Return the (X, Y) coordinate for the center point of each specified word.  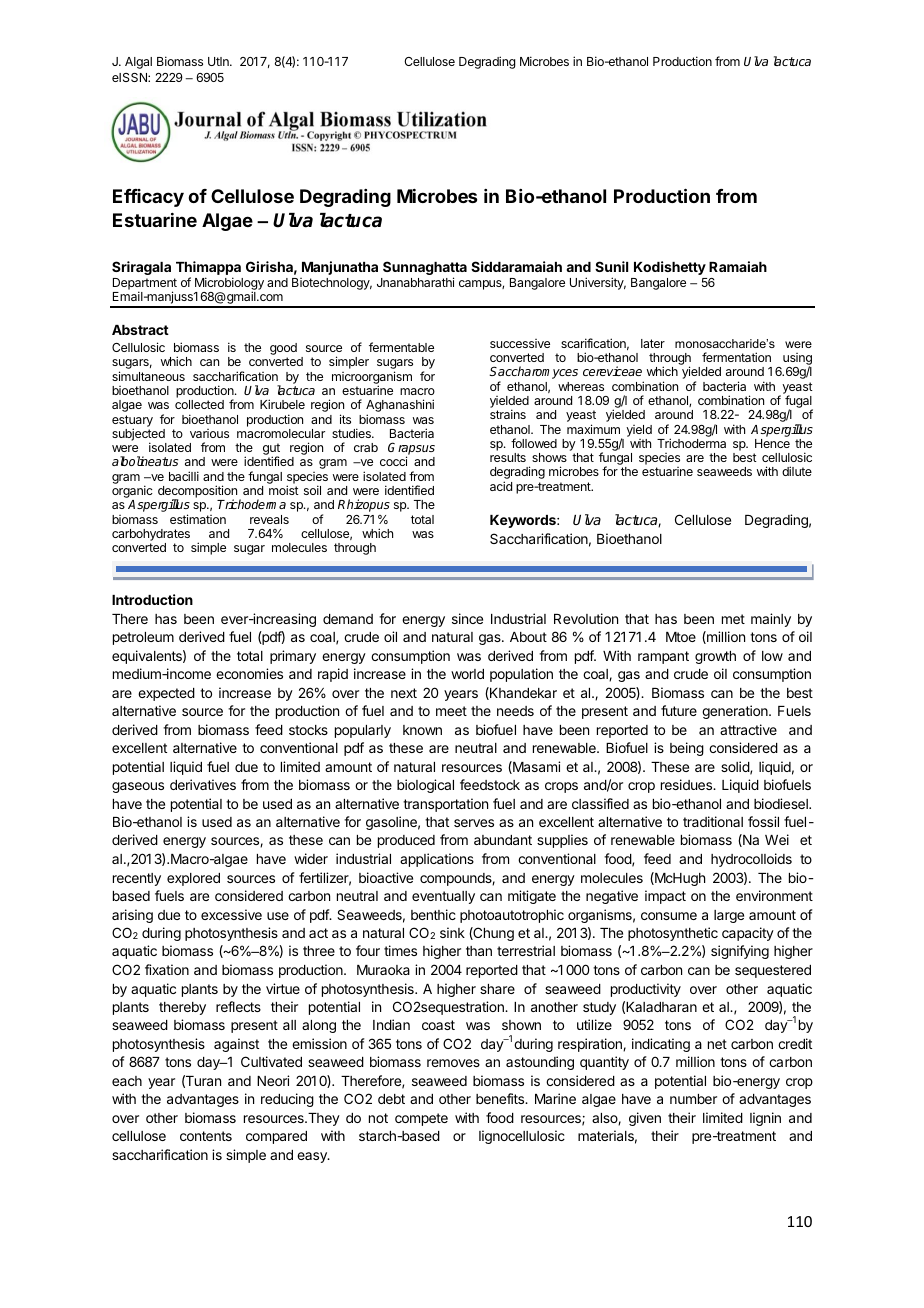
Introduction (152, 599)
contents (206, 1136)
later (653, 343)
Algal (138, 63)
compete (421, 1119)
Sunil (611, 266)
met (733, 619)
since (467, 618)
